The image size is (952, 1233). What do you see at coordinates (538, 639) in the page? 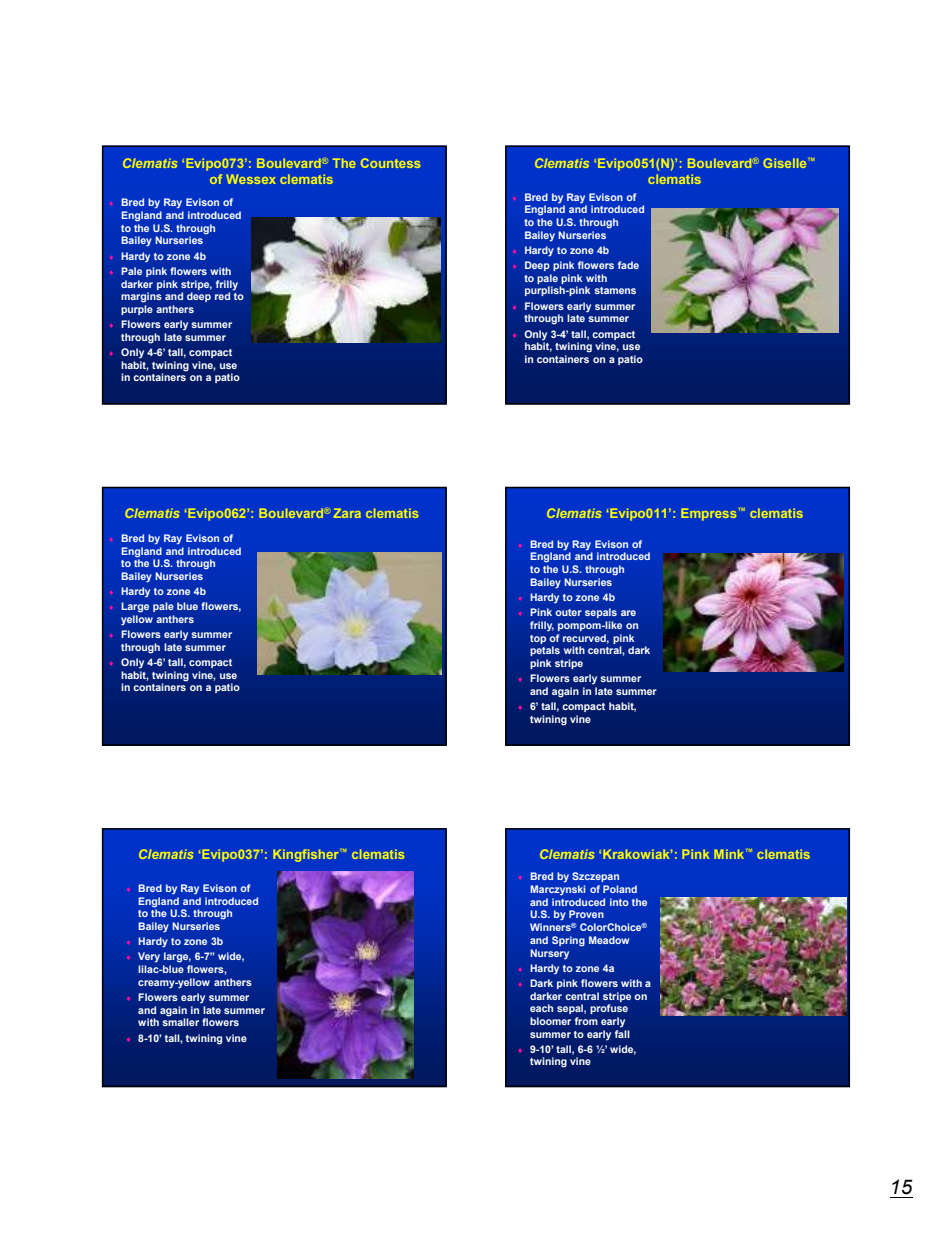
I see `top` at bounding box center [538, 639].
